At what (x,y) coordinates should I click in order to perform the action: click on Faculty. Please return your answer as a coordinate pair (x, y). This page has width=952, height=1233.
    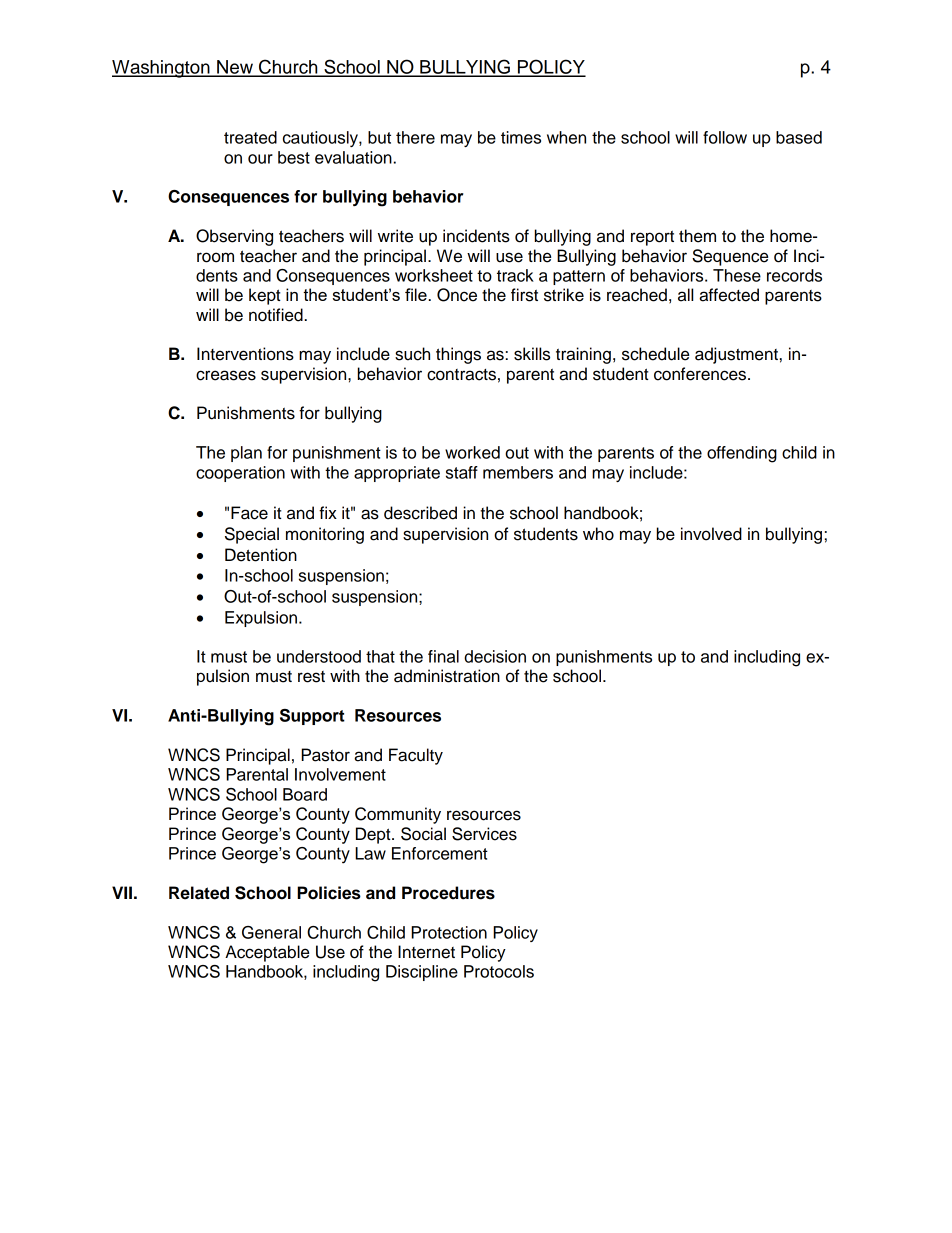
    Looking at the image, I should click on (416, 756).
